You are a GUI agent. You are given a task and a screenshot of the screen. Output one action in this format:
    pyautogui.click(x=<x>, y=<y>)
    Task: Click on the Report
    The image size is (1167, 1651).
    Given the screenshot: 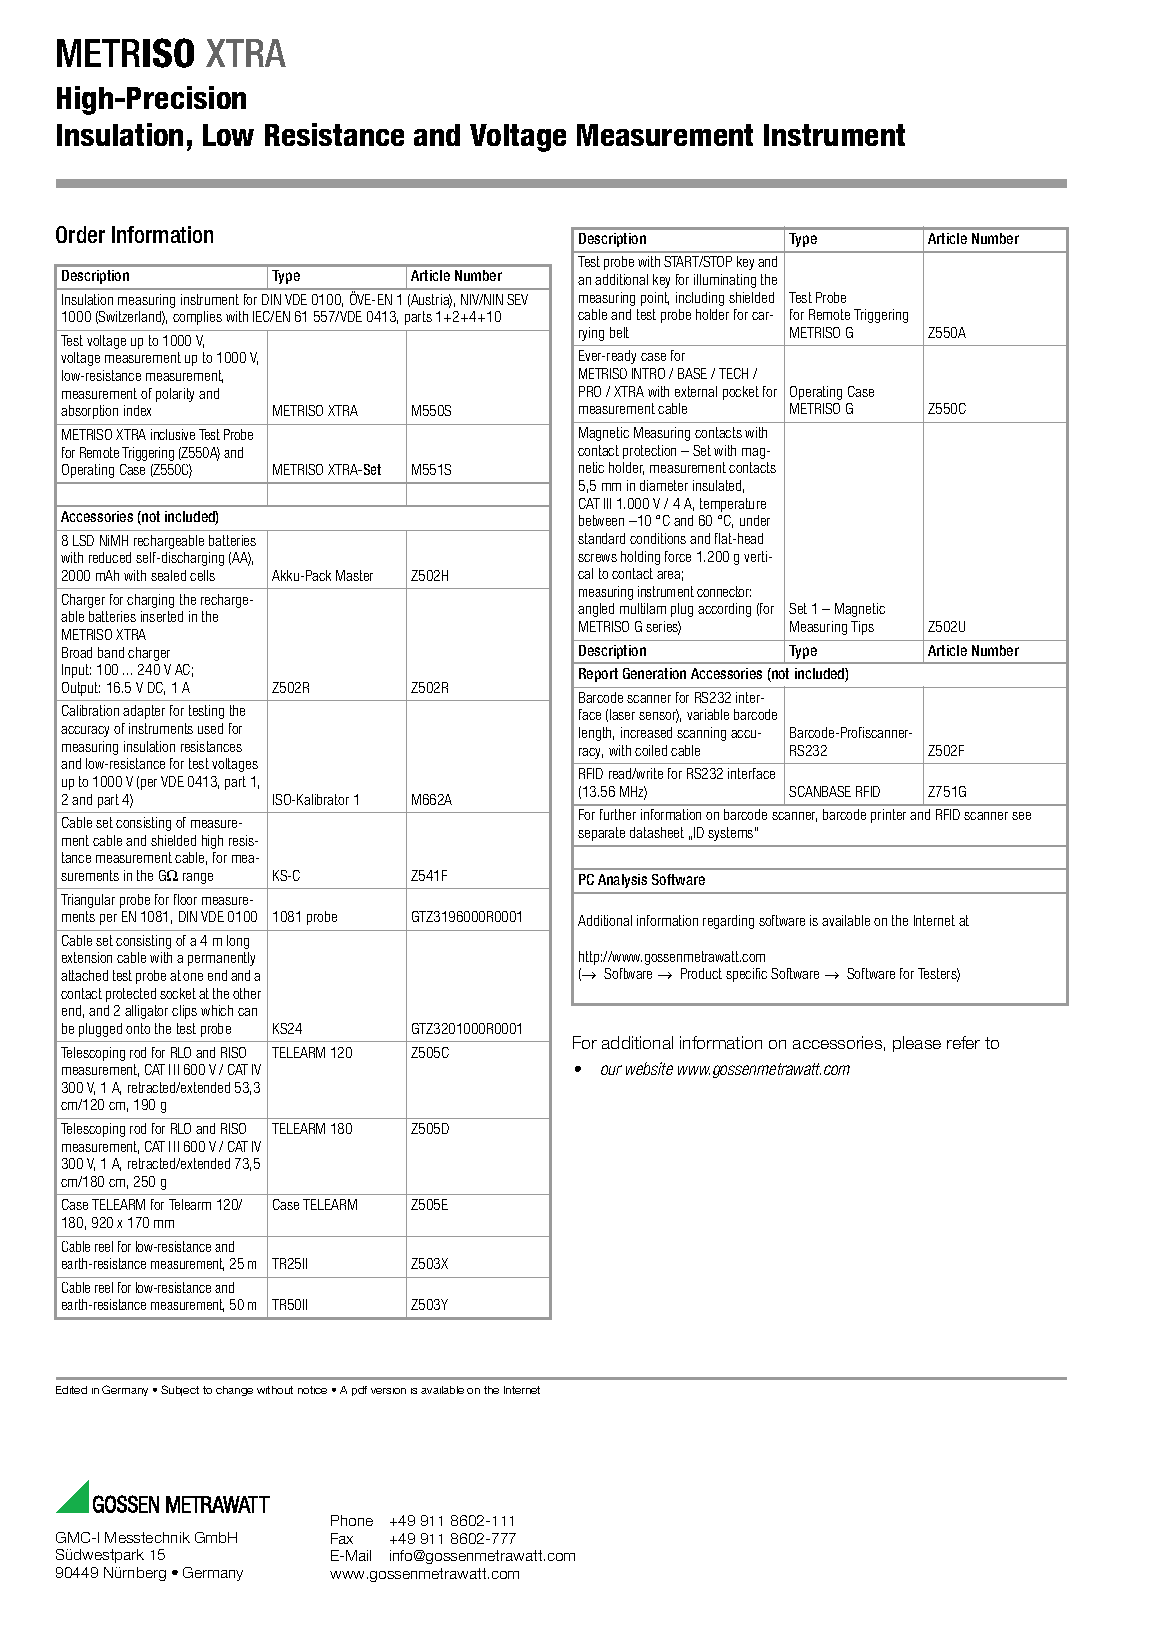 What is the action you would take?
    pyautogui.click(x=598, y=675)
